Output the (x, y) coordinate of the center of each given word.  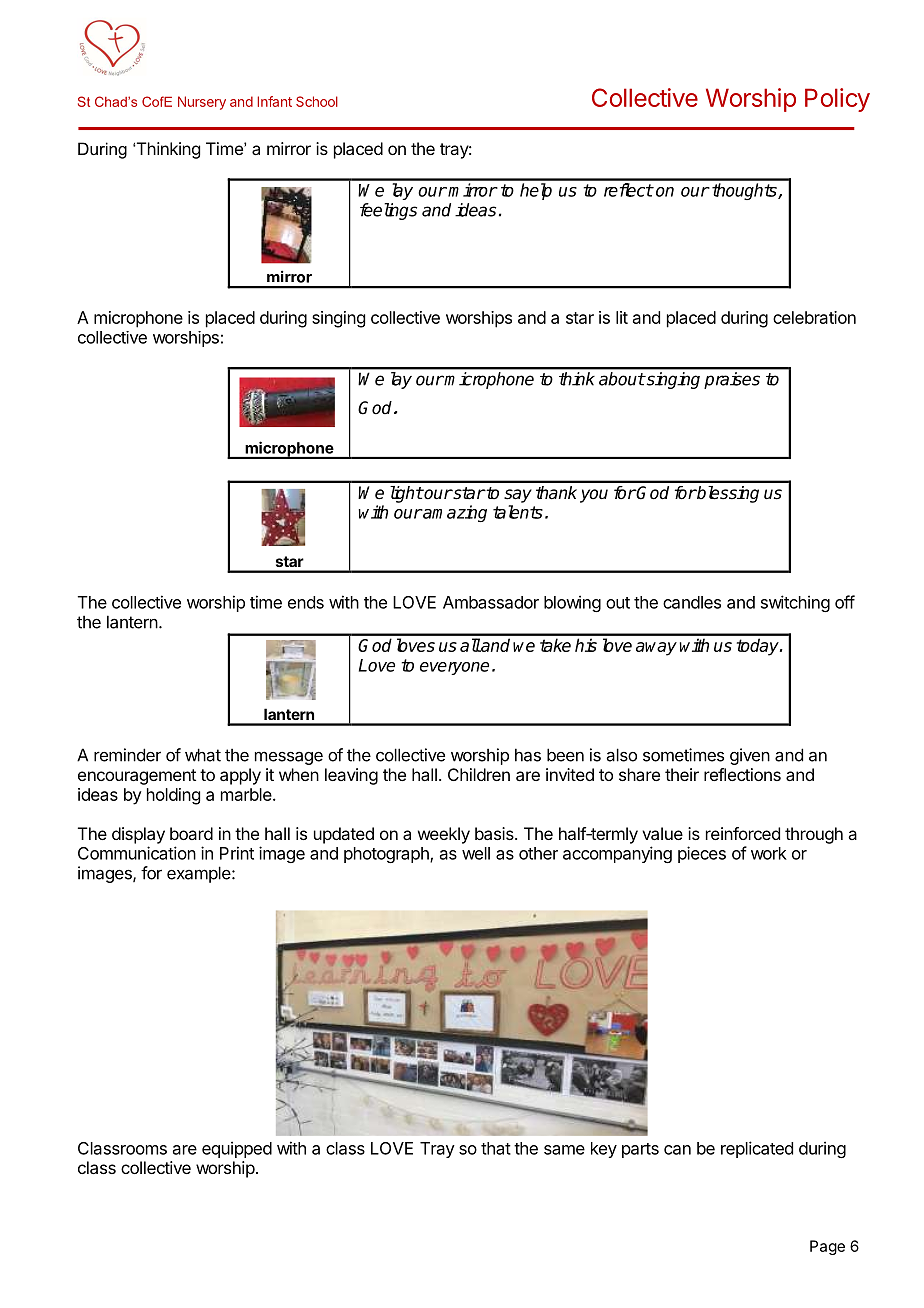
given (750, 756)
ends (306, 602)
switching (795, 603)
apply (240, 776)
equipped (237, 1149)
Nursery (202, 103)
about (622, 379)
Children (479, 774)
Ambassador (491, 602)
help (536, 191)
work (769, 853)
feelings (388, 211)
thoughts (745, 191)
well (476, 853)
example (200, 874)
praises (732, 380)
